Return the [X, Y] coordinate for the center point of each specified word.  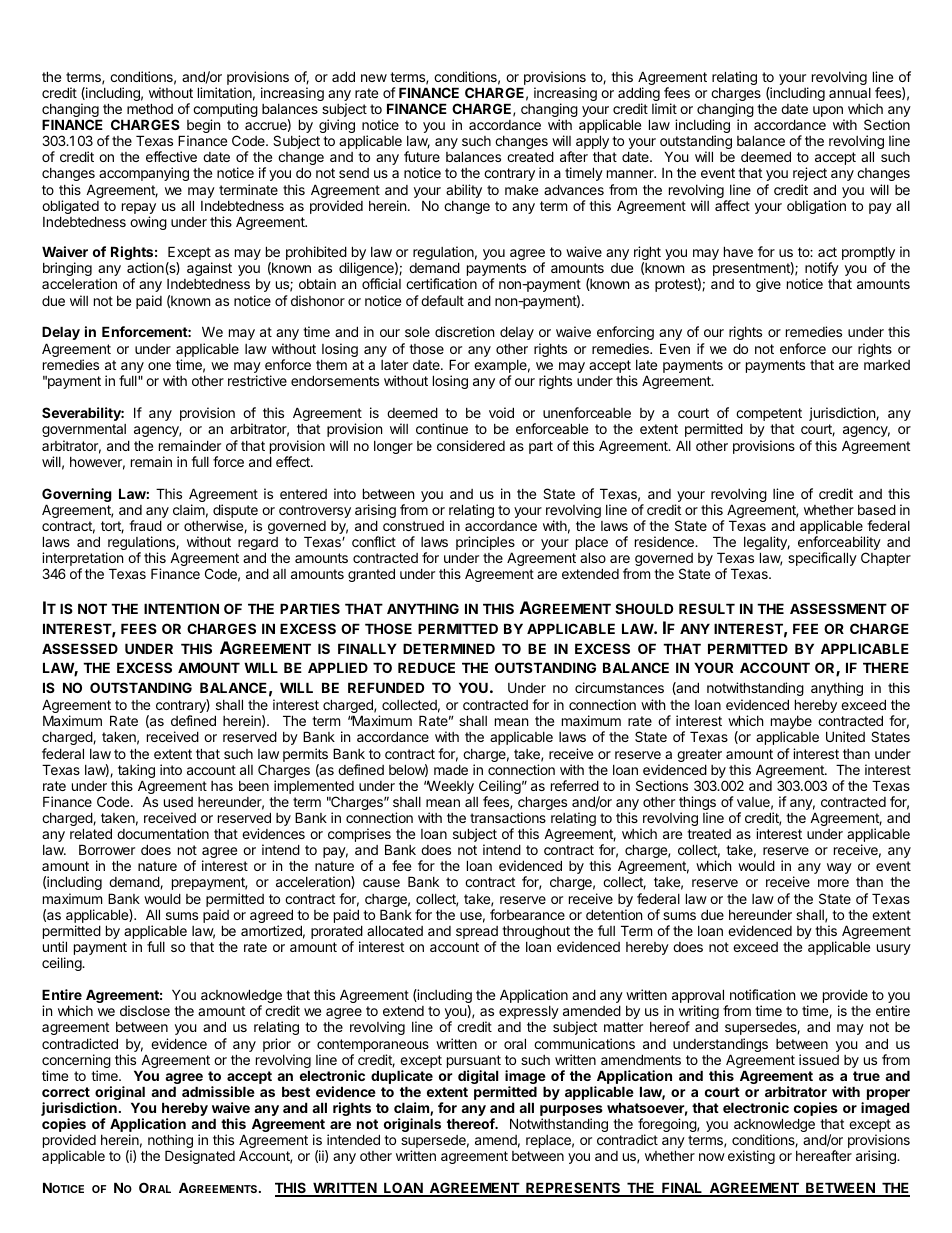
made [451, 769]
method [150, 108]
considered [471, 445]
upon [829, 113]
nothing [169, 1142]
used [178, 802]
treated [709, 834]
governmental [84, 430]
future [422, 156]
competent [769, 416]
